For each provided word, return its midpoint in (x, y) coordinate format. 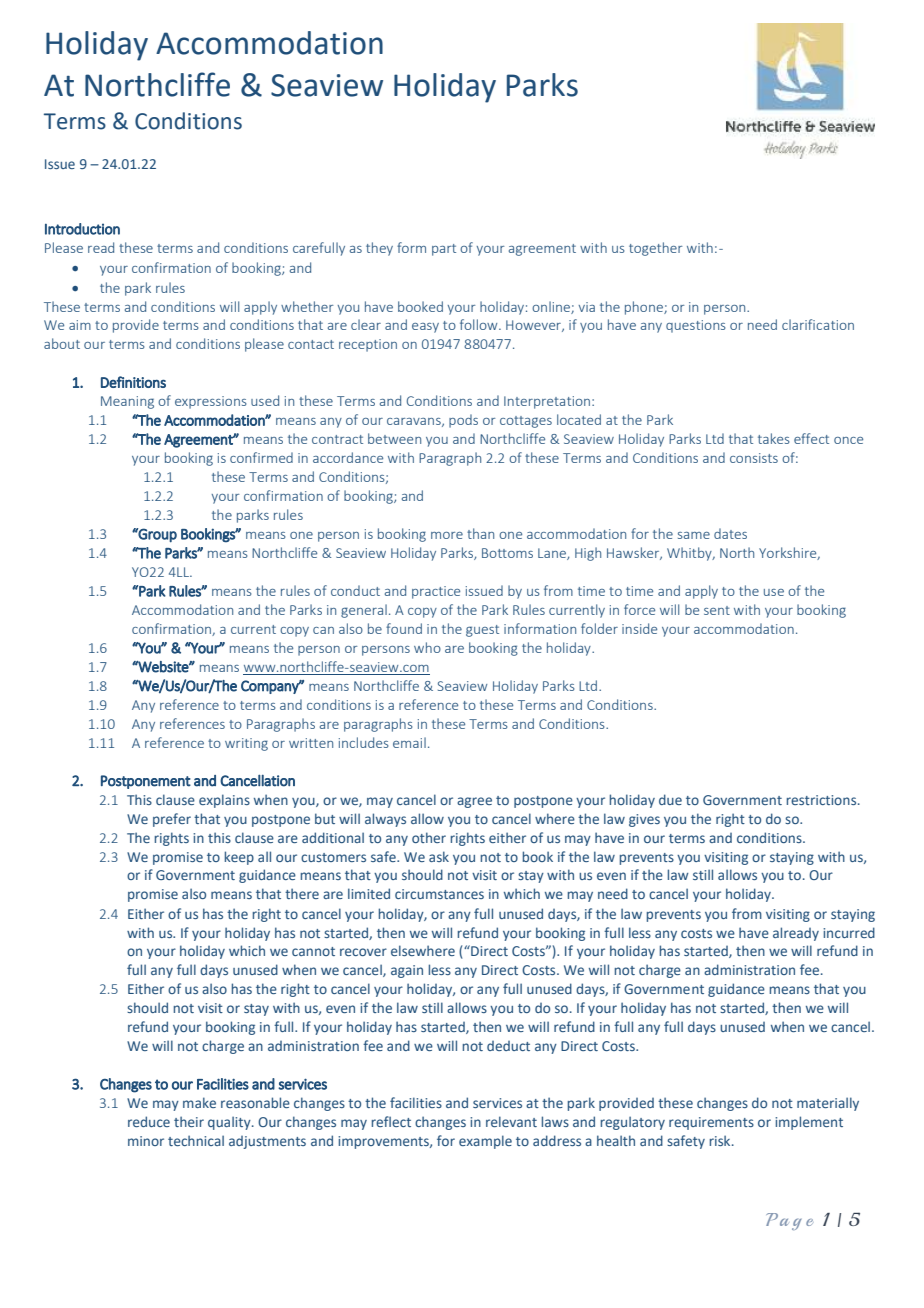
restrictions (823, 800)
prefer (172, 820)
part (444, 250)
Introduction (82, 229)
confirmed (261, 457)
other (429, 837)
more (447, 535)
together (655, 249)
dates (730, 533)
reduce (149, 1121)
